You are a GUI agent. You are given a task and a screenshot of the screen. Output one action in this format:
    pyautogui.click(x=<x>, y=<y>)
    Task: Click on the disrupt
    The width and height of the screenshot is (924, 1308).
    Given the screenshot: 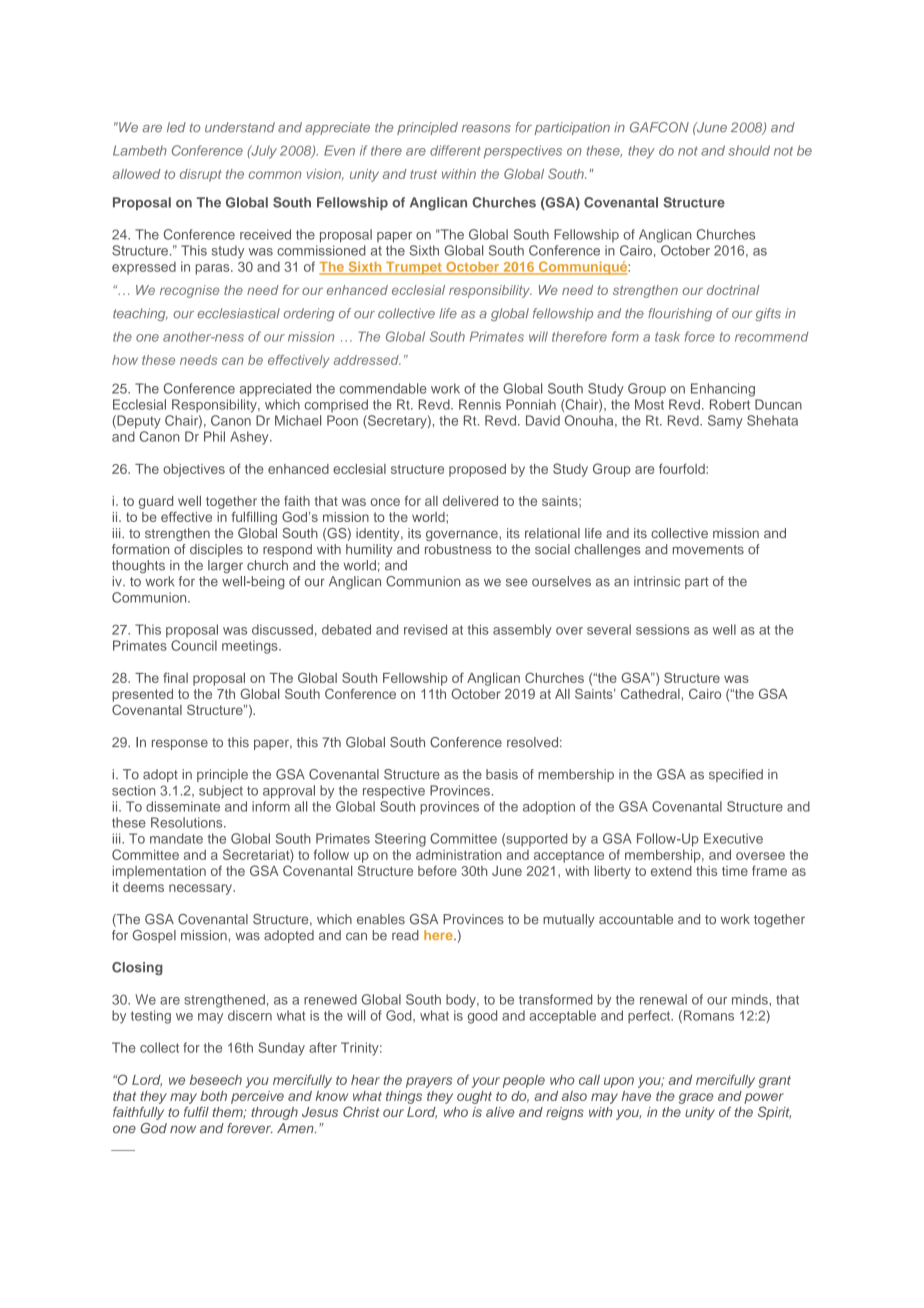 What is the action you would take?
    pyautogui.click(x=201, y=175)
